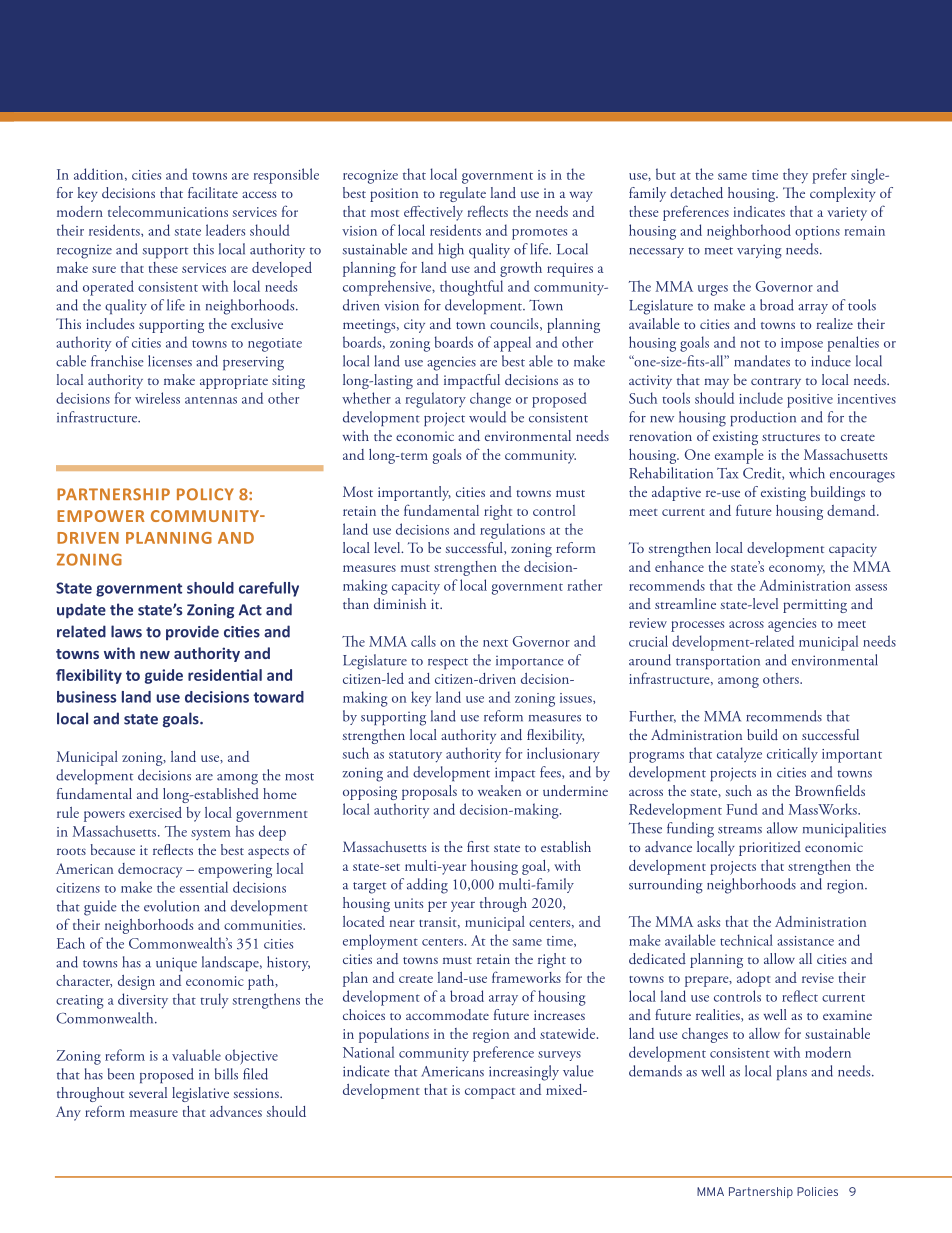  I want to click on POLICY, so click(205, 494).
